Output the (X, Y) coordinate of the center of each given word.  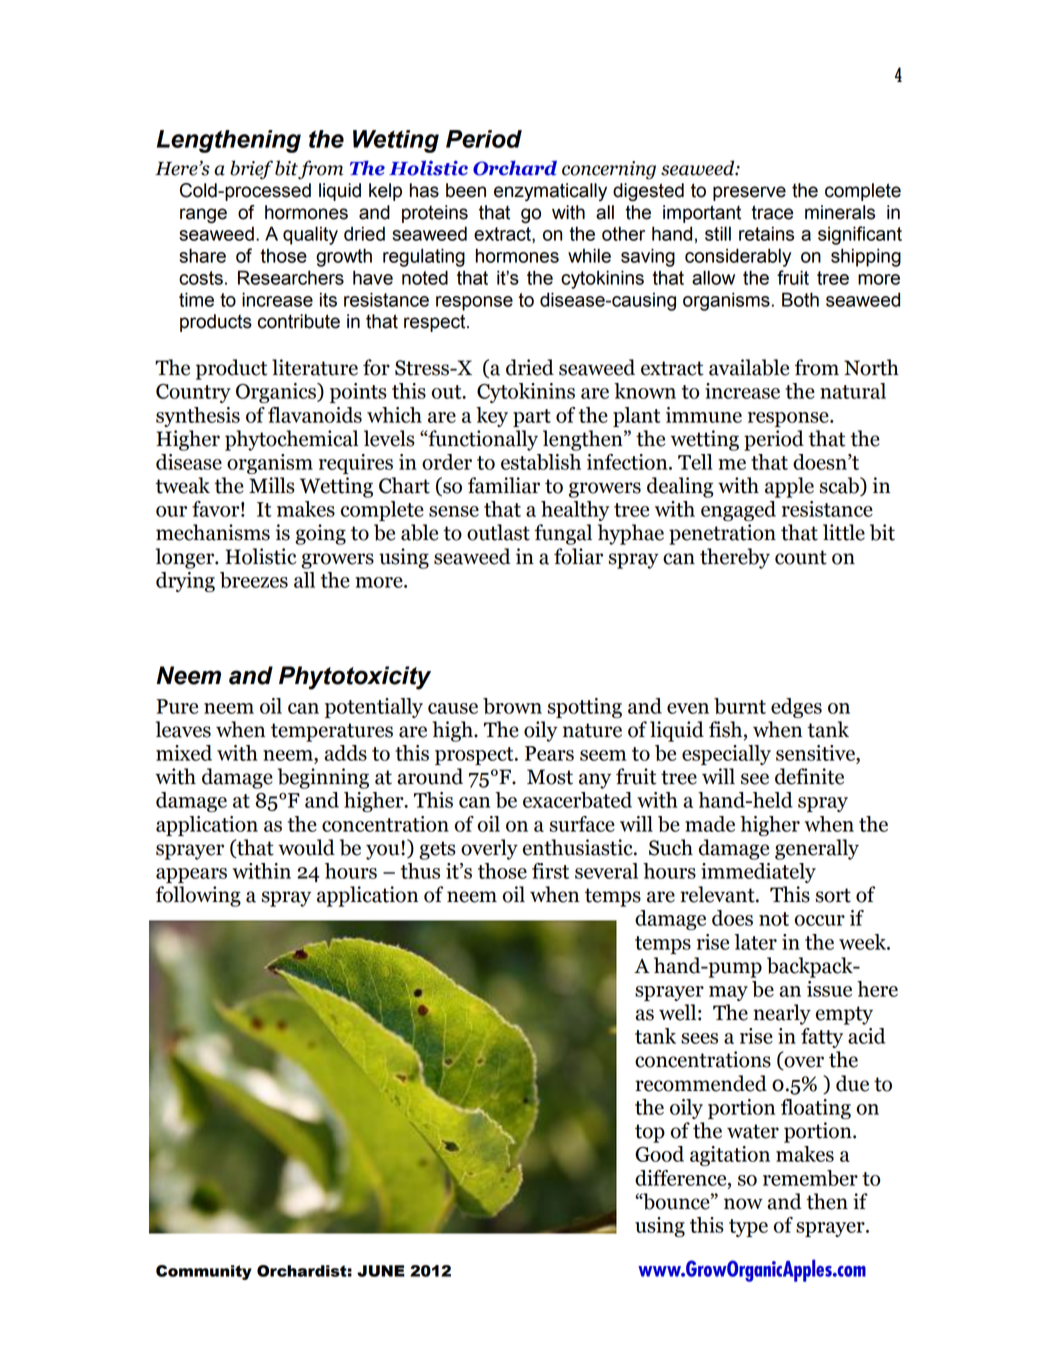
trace (772, 212)
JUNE (381, 1271)
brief (251, 169)
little (844, 532)
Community (204, 1272)
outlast (498, 532)
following (198, 896)
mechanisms (213, 532)
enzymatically (550, 192)
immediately (758, 873)
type (748, 1228)
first (550, 871)
